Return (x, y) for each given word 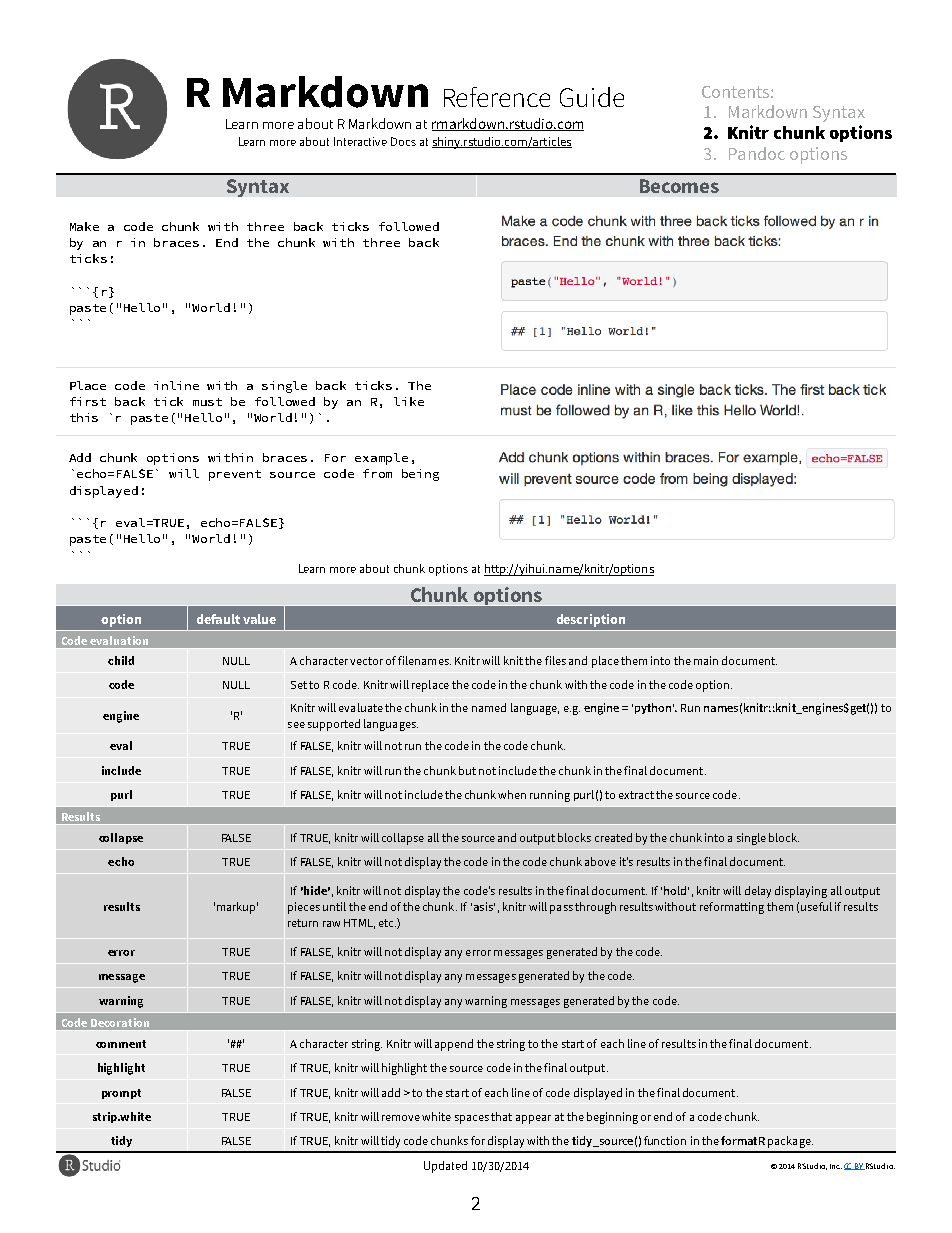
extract (636, 795)
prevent (235, 475)
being (420, 475)
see (296, 725)
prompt (121, 1094)
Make (84, 226)
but (467, 770)
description (591, 620)
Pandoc (757, 153)
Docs (403, 141)
